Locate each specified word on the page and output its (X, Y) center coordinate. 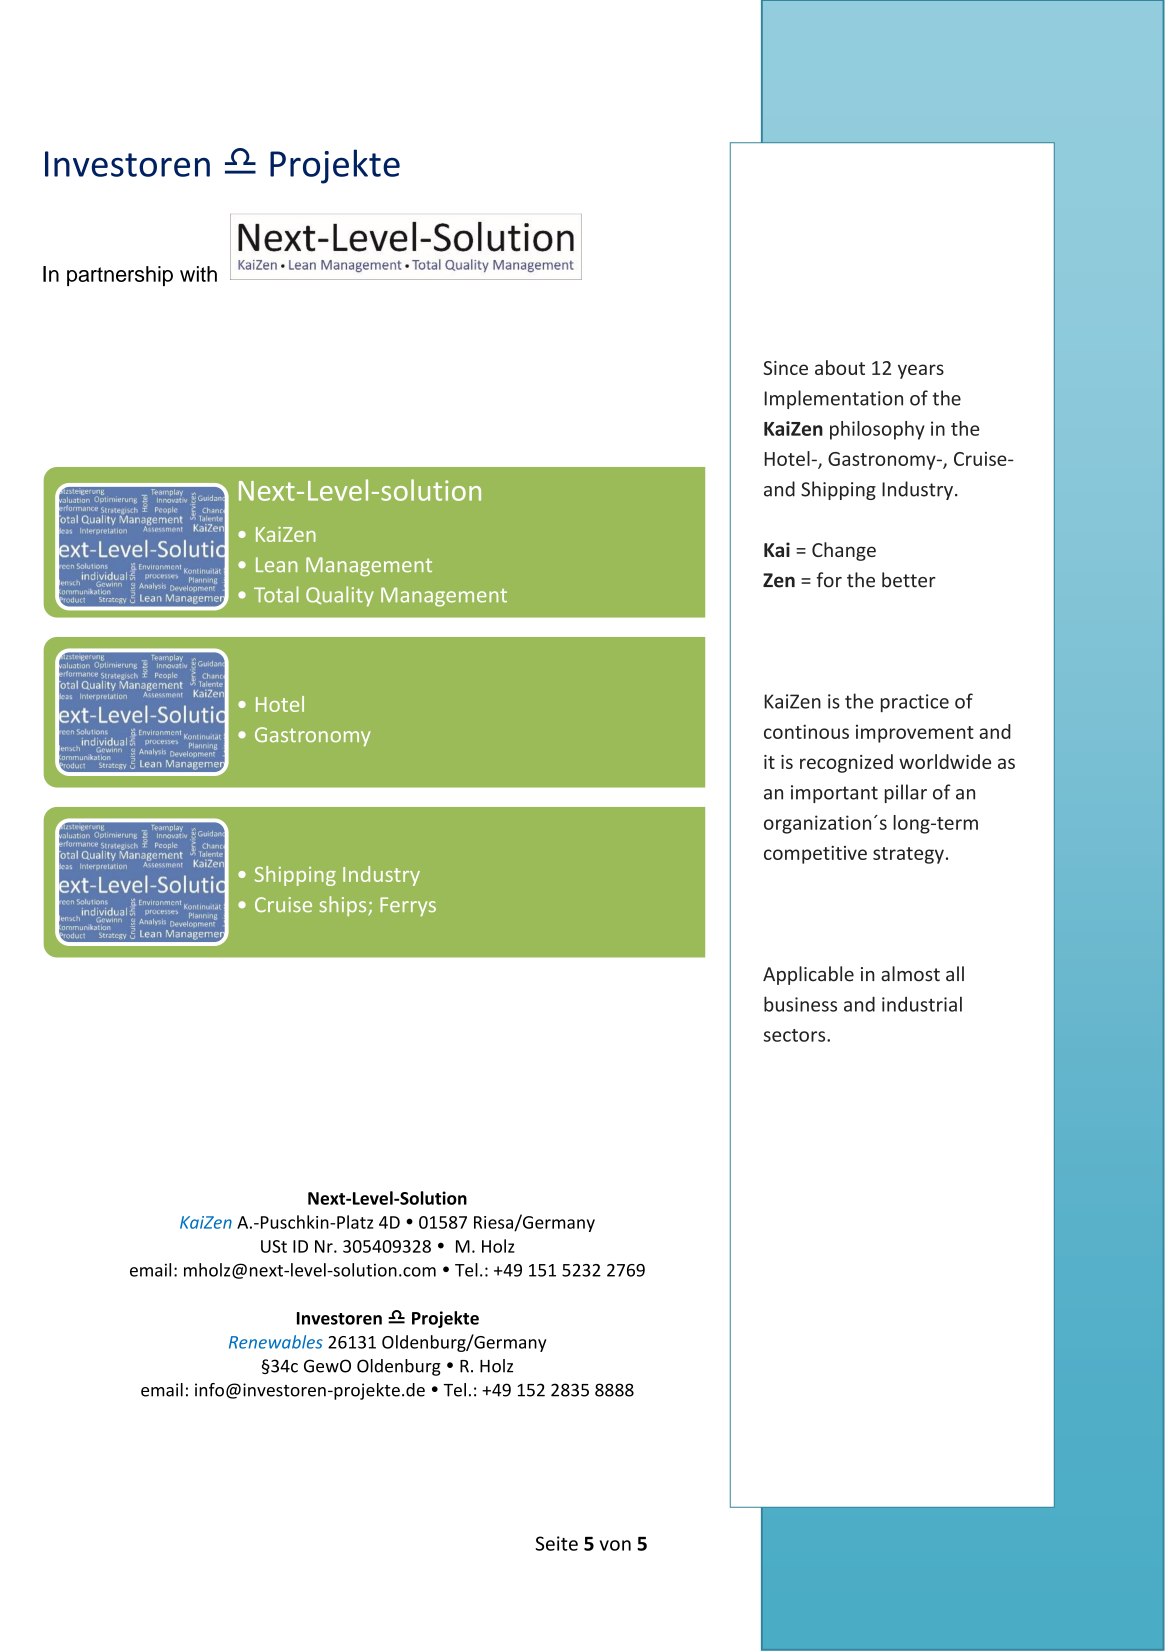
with (198, 274)
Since (785, 368)
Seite (556, 1543)
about (840, 367)
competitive (815, 855)
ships (344, 906)
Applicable (808, 975)
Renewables (276, 1342)
